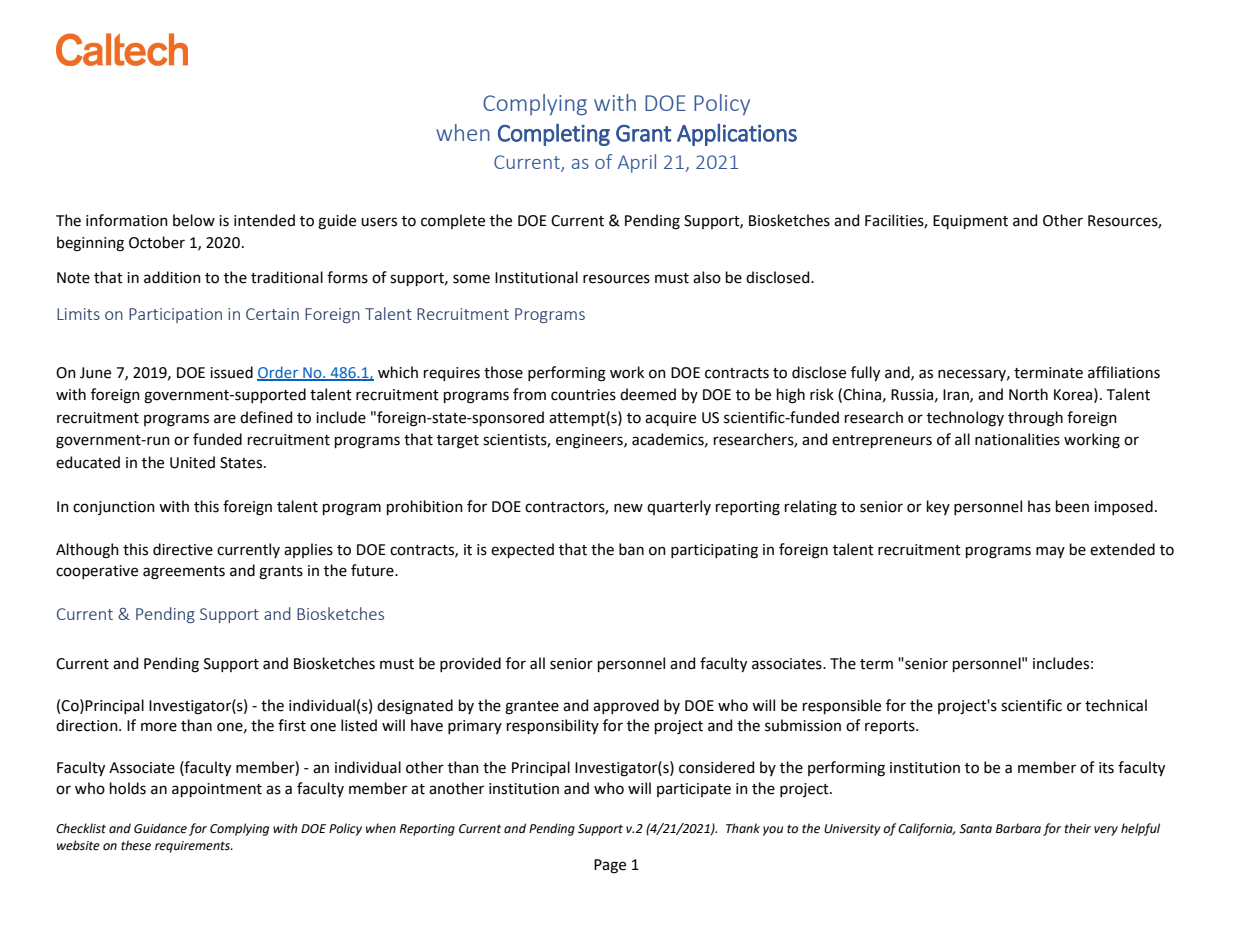 Image resolution: width=1233 pixels, height=952 pixels. I want to click on below, so click(194, 220).
